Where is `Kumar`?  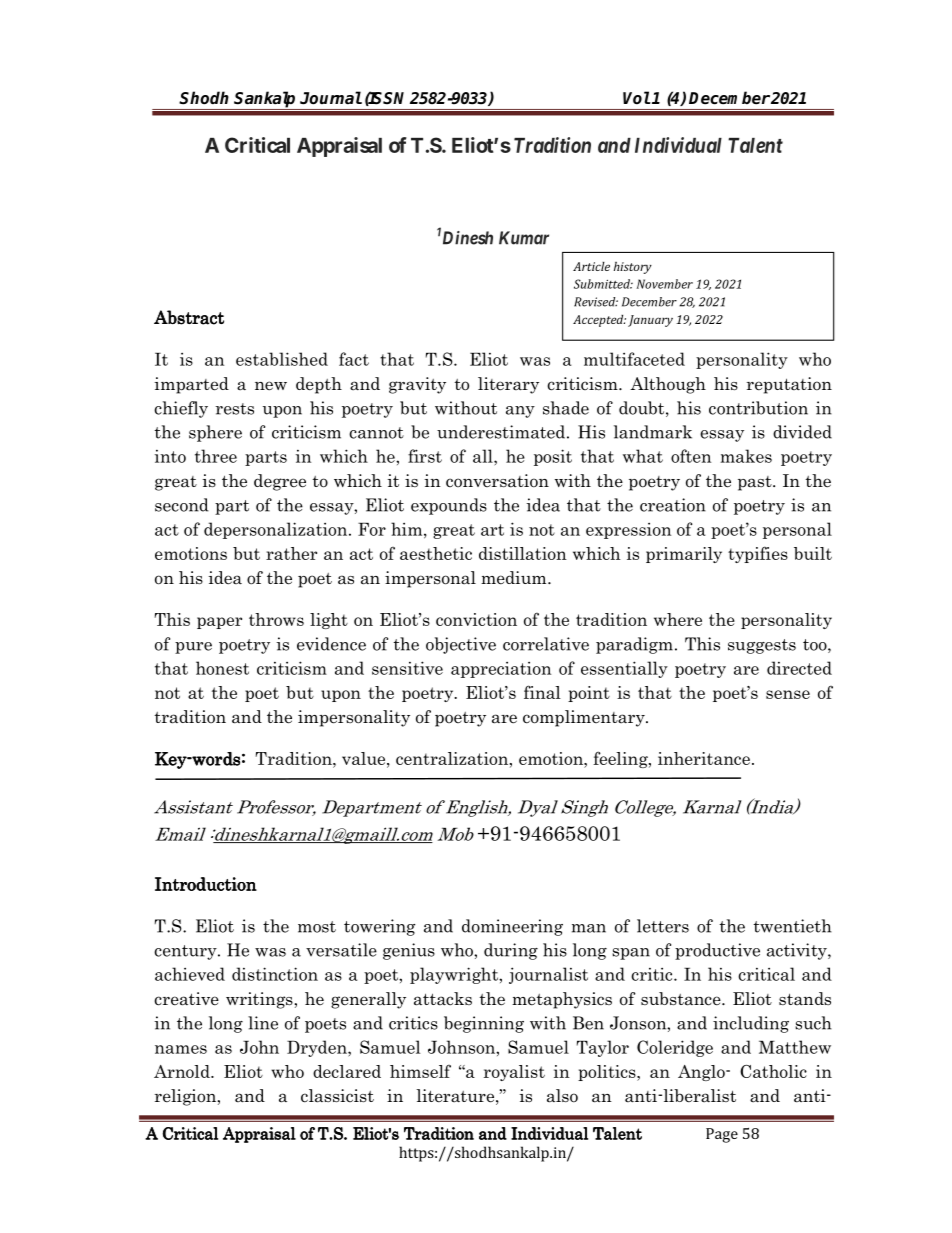
Kumar is located at coordinates (524, 238).
